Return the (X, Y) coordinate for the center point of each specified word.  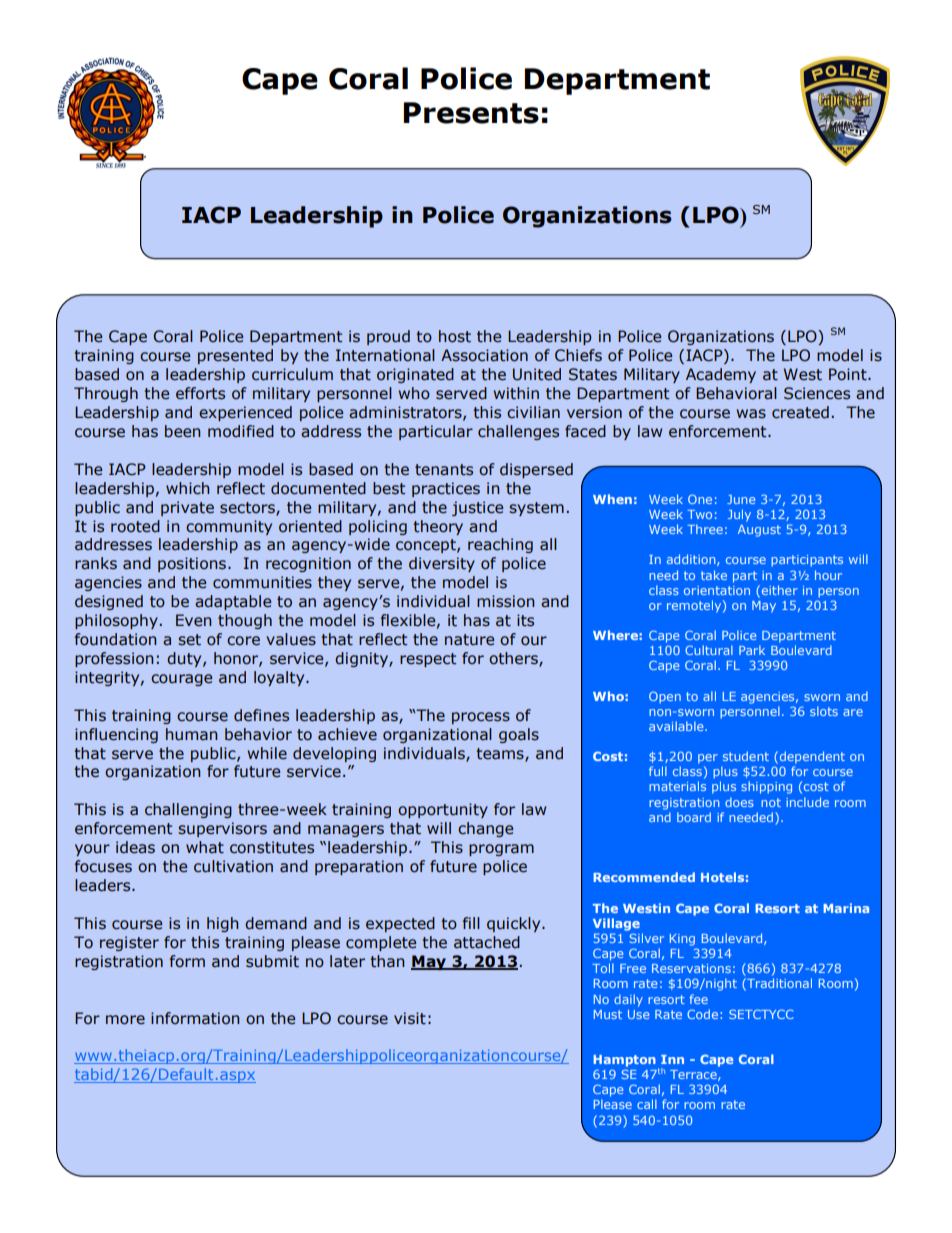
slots (824, 711)
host (455, 336)
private (187, 508)
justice (477, 508)
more (125, 1020)
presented (235, 356)
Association (484, 355)
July (739, 515)
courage (181, 680)
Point (849, 374)
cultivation (233, 866)
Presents (471, 113)
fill (471, 923)
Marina (846, 908)
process (481, 718)
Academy (721, 375)
